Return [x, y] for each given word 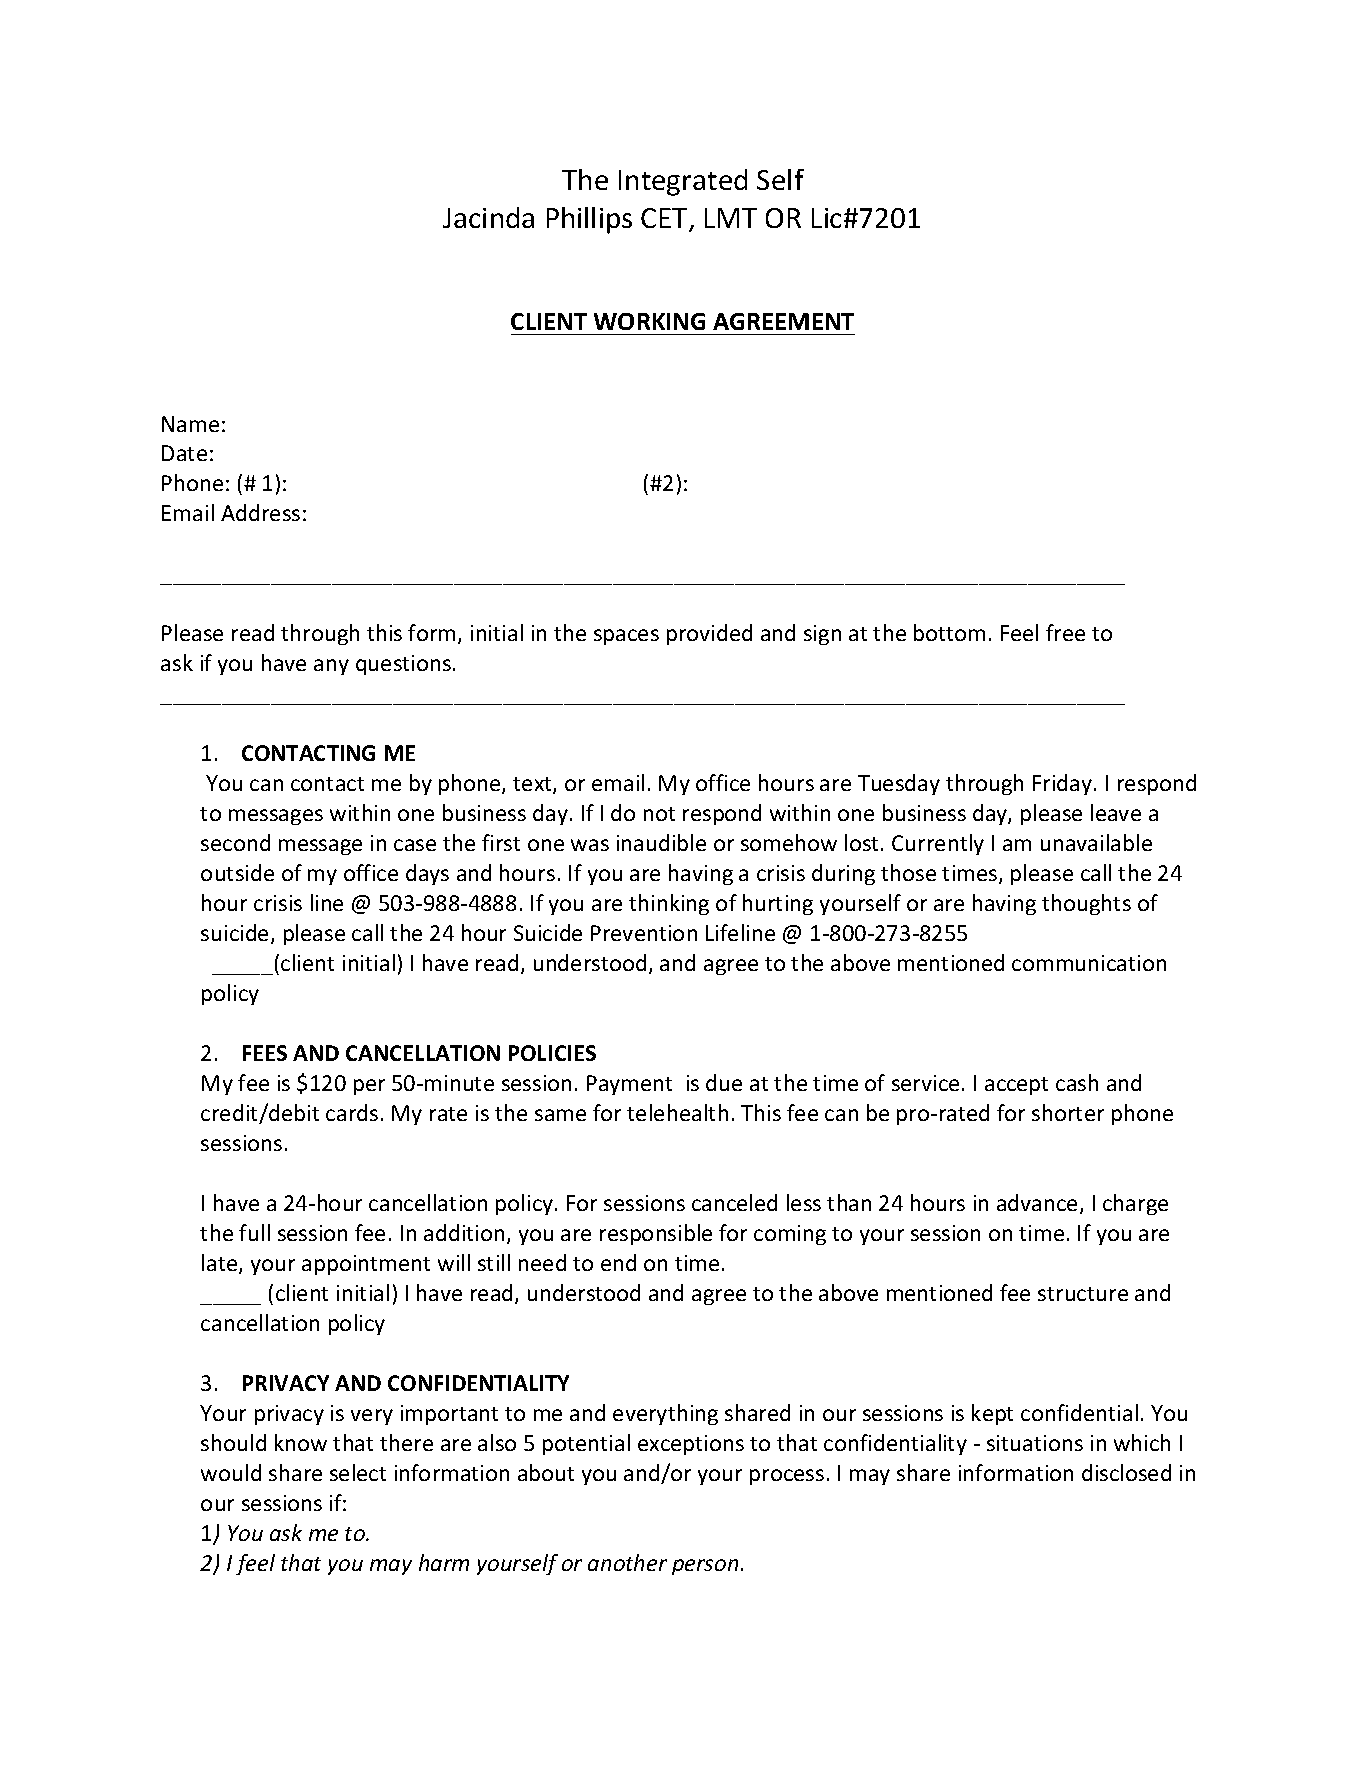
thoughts [1086, 904]
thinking [669, 904]
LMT [731, 218]
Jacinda [488, 217]
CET [665, 219]
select [358, 1472]
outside [237, 872]
